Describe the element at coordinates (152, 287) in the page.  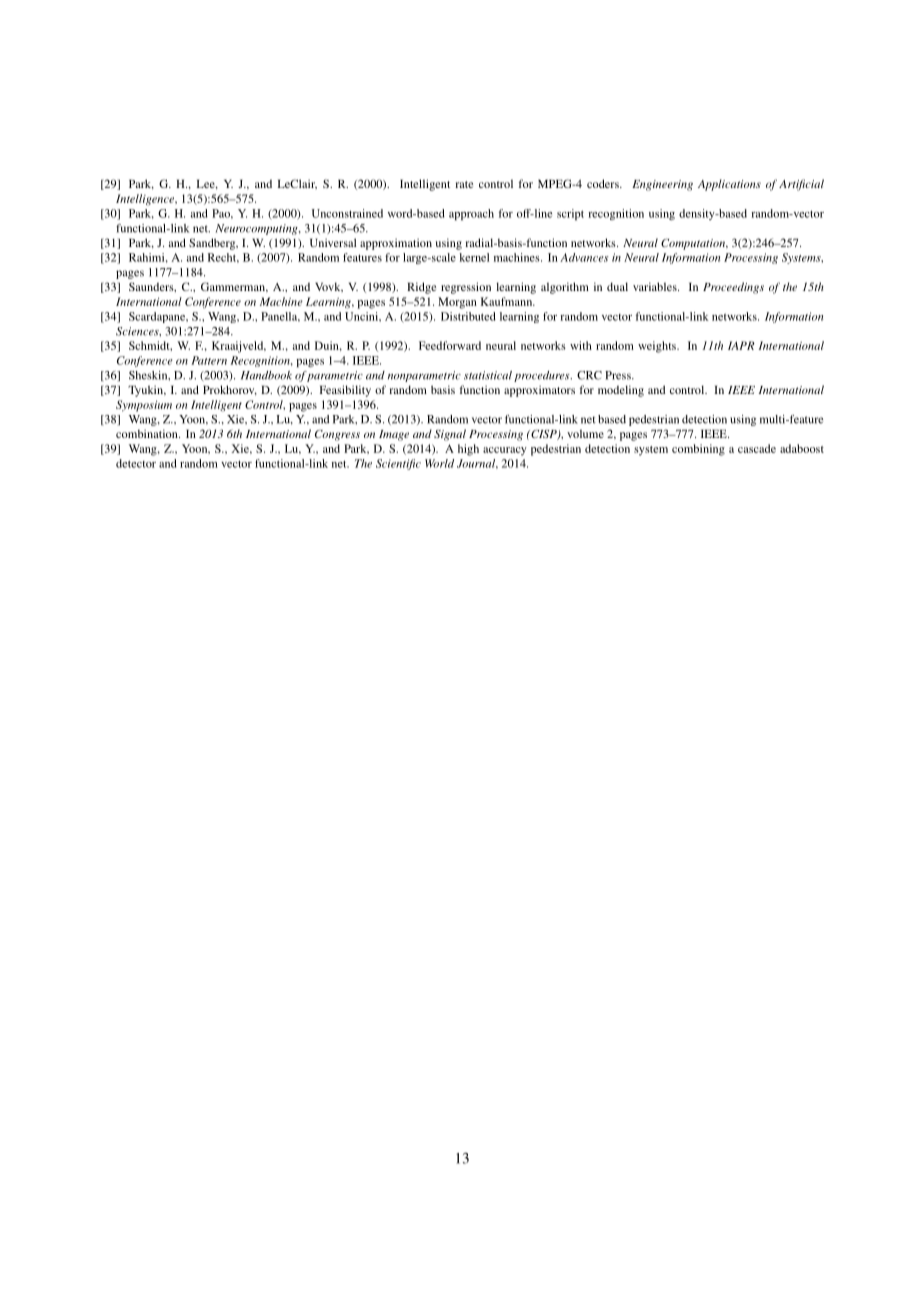
I see `Saunders` at that location.
